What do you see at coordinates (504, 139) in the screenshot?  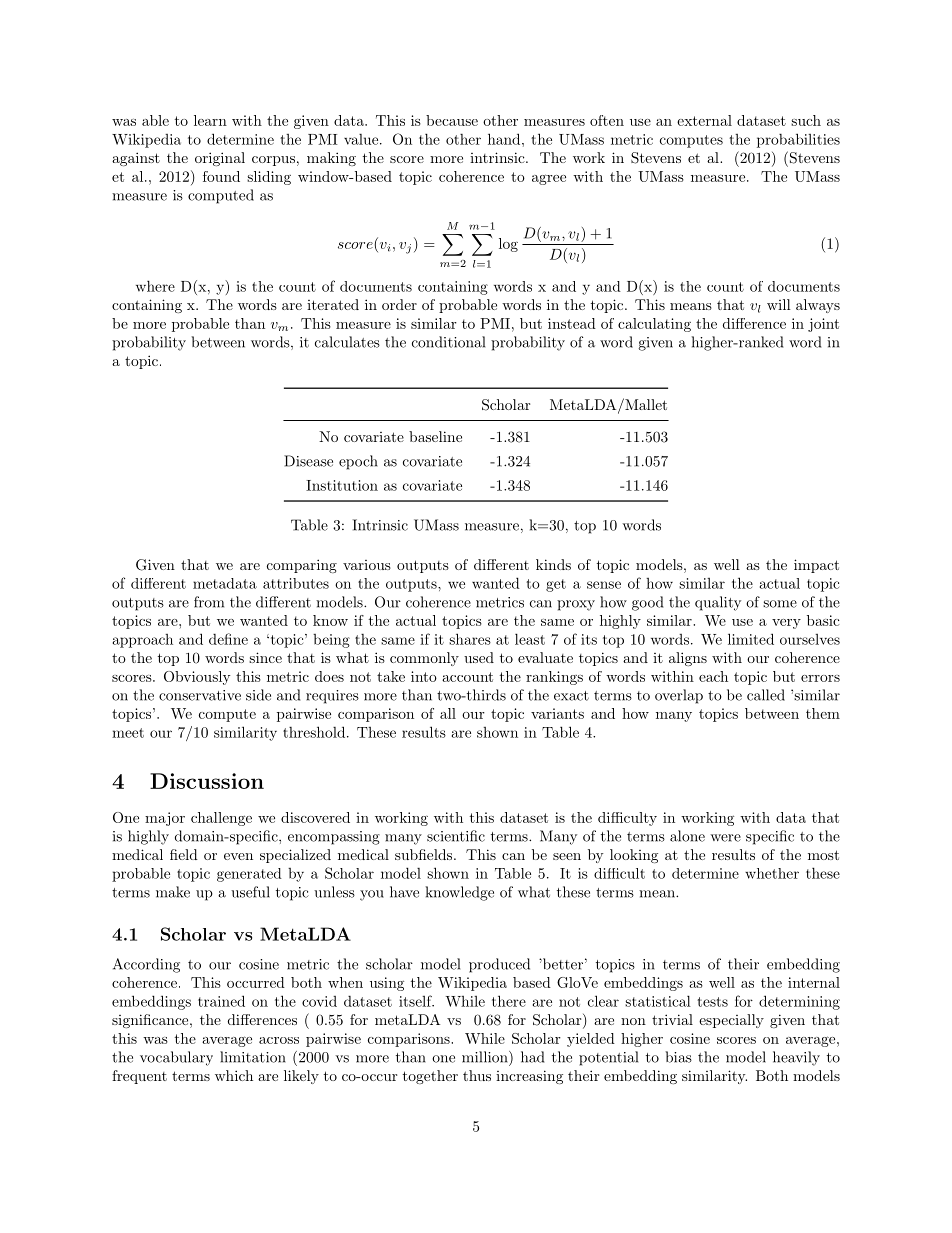 I see `hand` at bounding box center [504, 139].
